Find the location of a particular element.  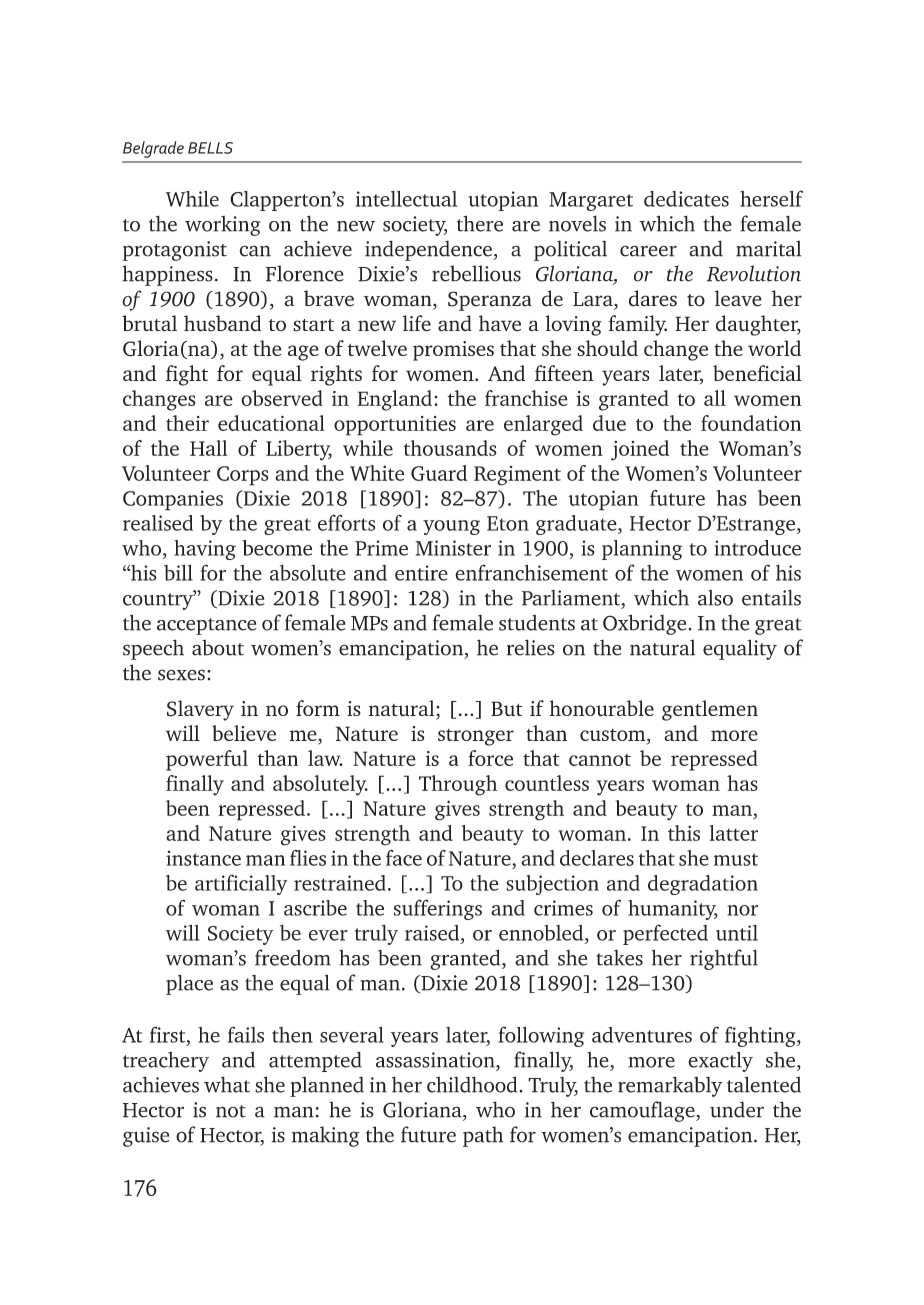

about is located at coordinates (218, 648).
